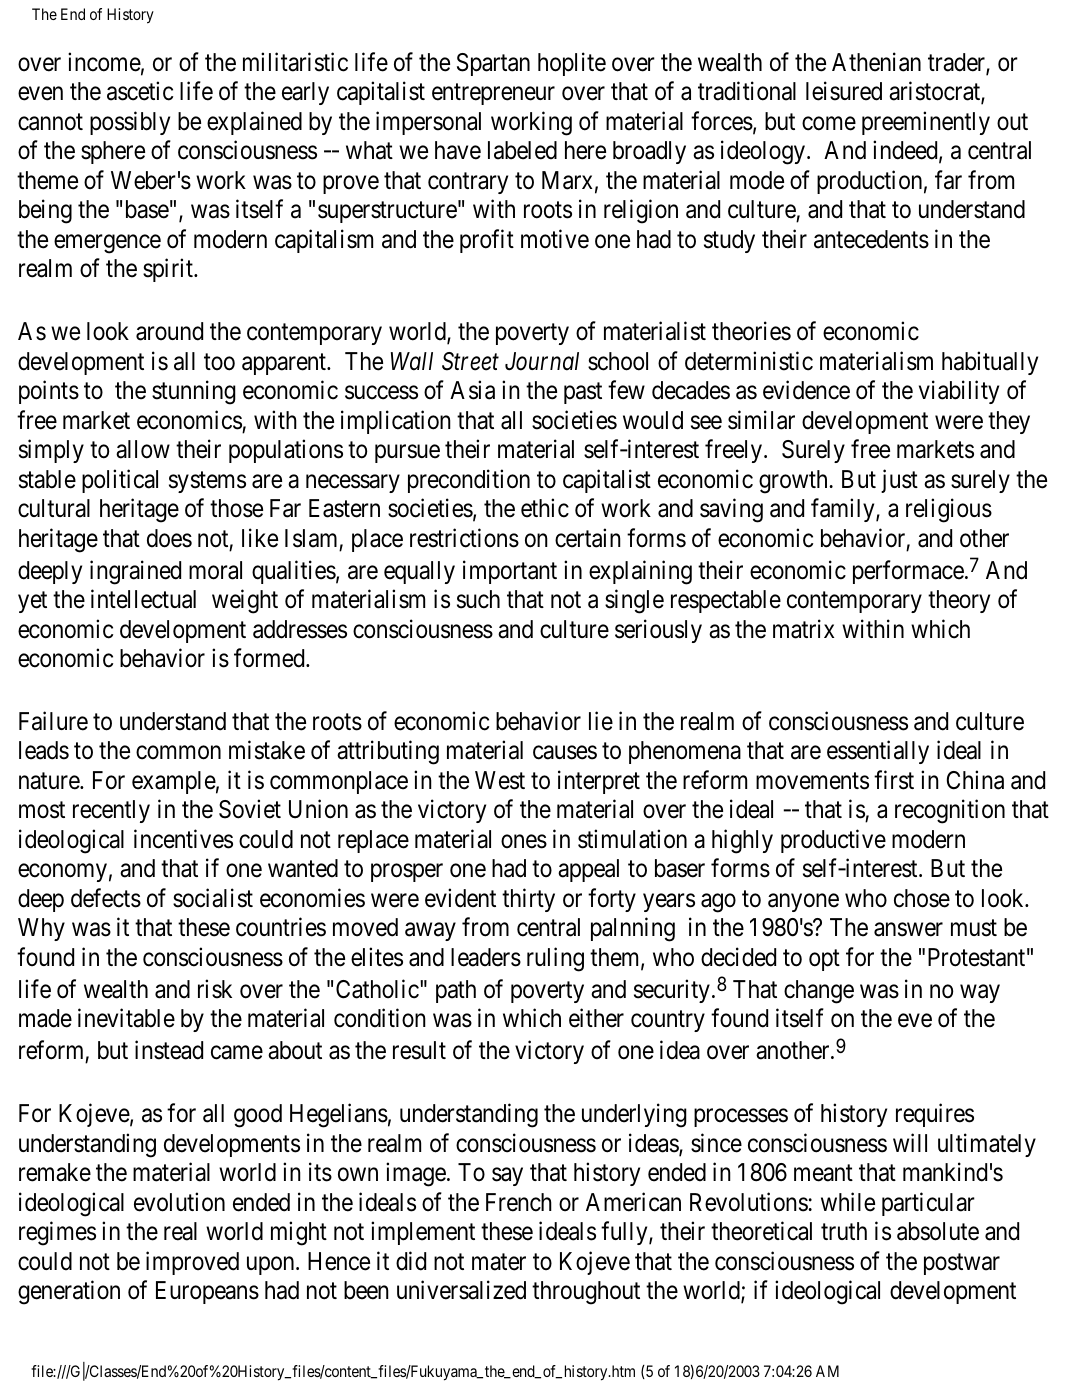 The image size is (1074, 1390). What do you see at coordinates (140, 91) in the screenshot?
I see `ascetic` at bounding box center [140, 91].
